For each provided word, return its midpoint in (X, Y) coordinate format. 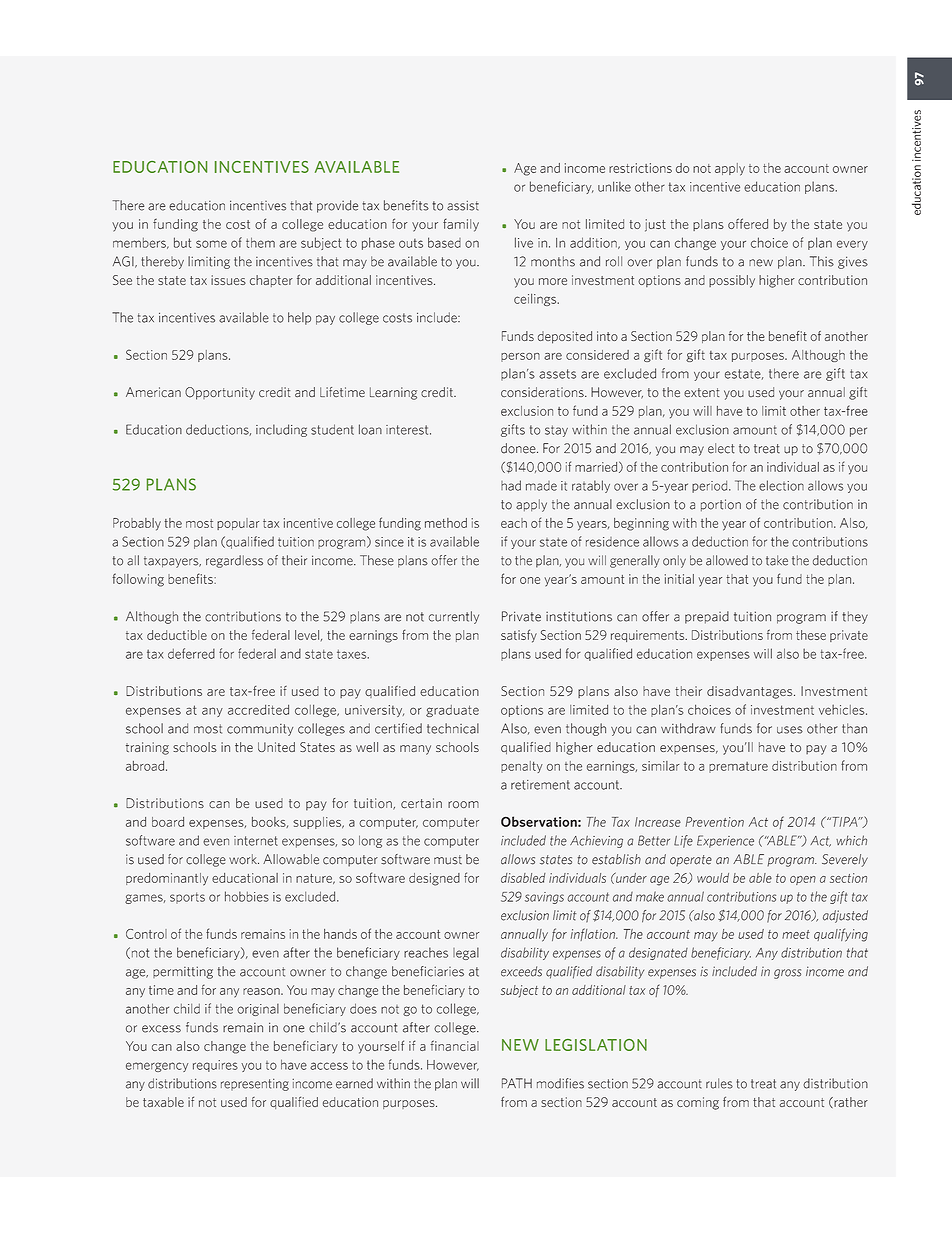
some (211, 244)
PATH (517, 1083)
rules (719, 1083)
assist (463, 206)
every (852, 245)
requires (215, 1066)
